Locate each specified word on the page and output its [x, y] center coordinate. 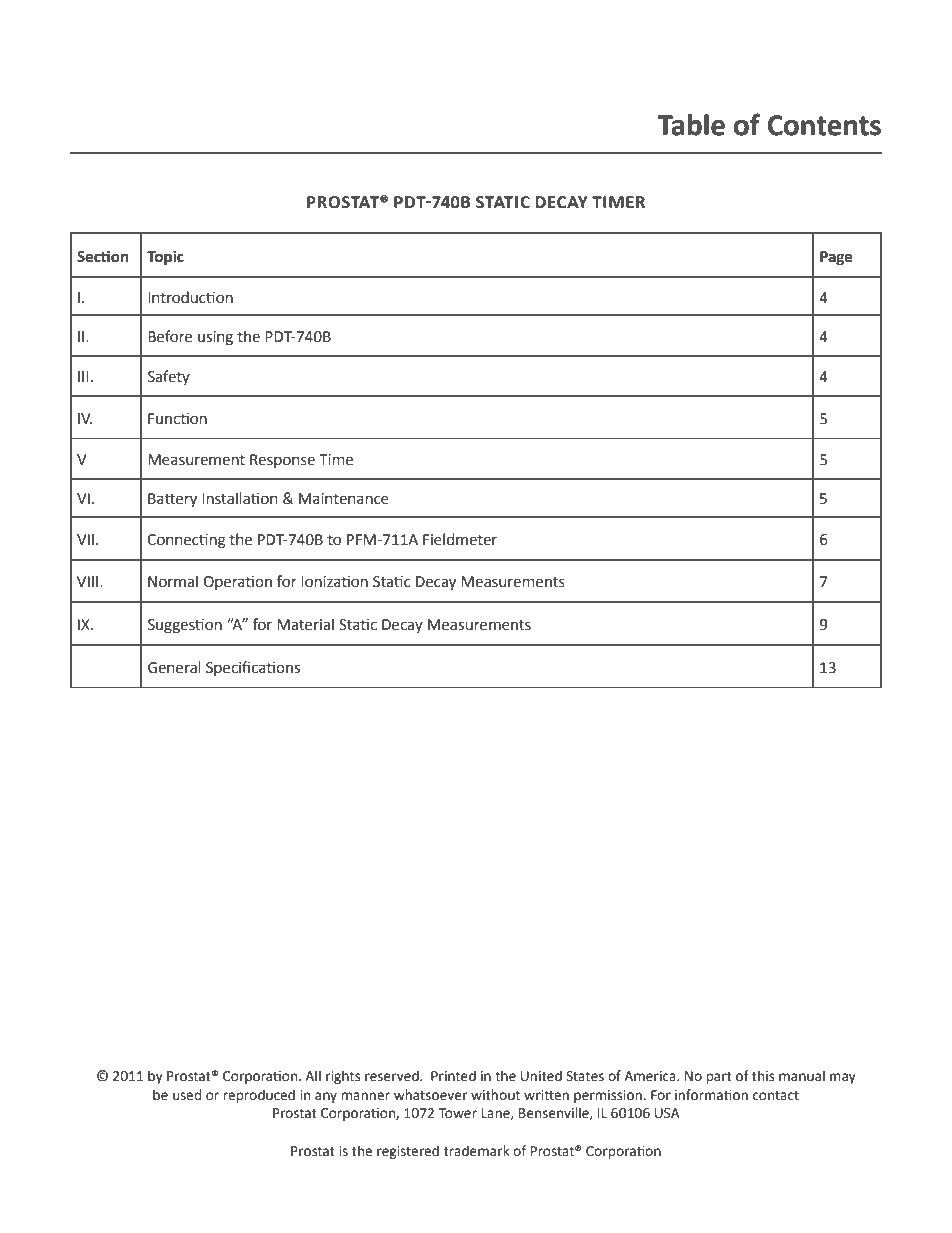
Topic [165, 258]
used [187, 1095]
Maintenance [344, 499]
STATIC [503, 202]
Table [691, 125]
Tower [458, 1113]
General [174, 667]
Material [305, 624]
